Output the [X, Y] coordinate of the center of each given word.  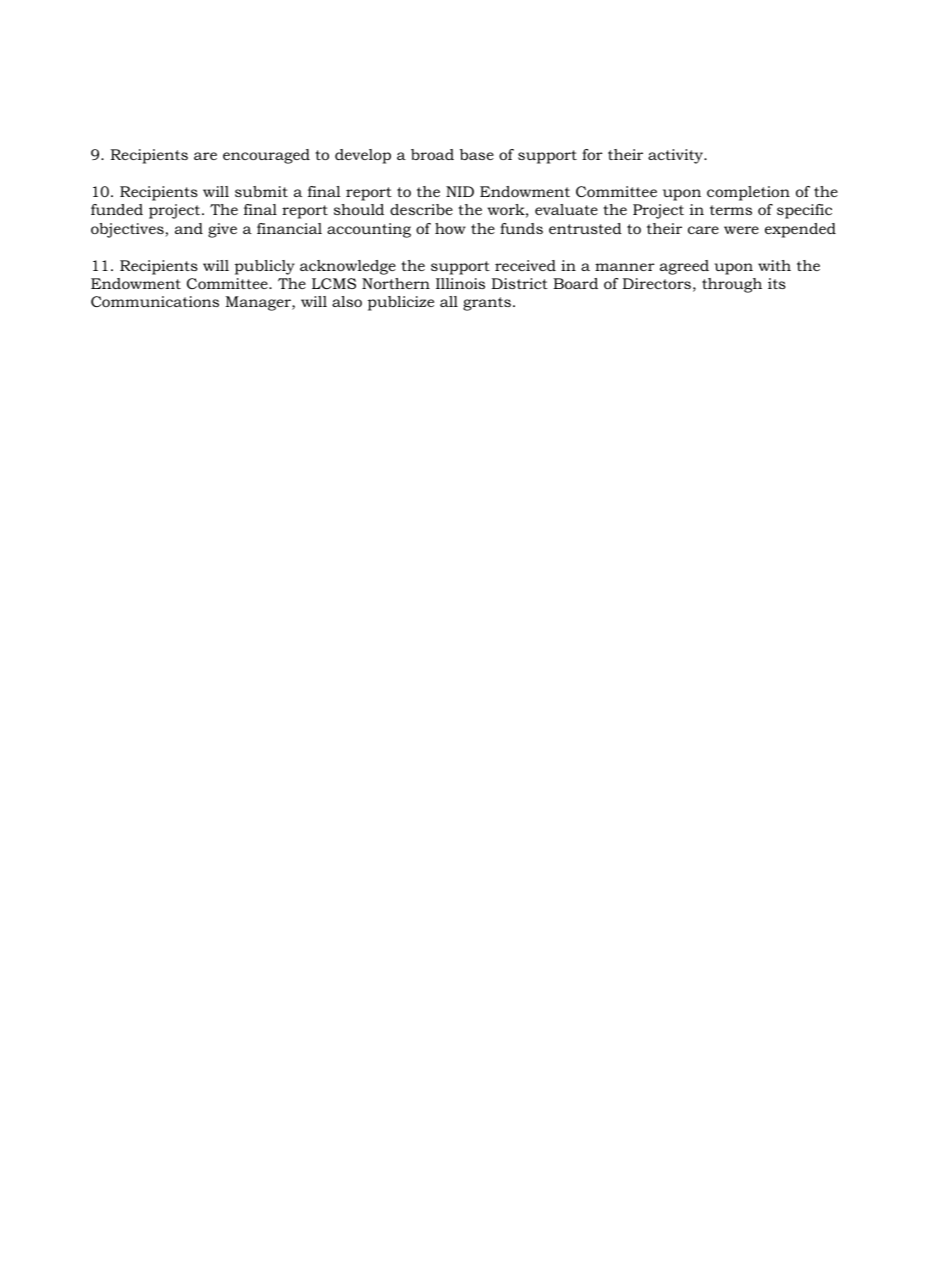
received [525, 265]
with [774, 265]
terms [731, 210]
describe [421, 209]
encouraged [266, 156]
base [477, 154]
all [449, 301]
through [732, 285]
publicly [265, 267]
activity [677, 156]
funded [117, 209]
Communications [155, 301]
